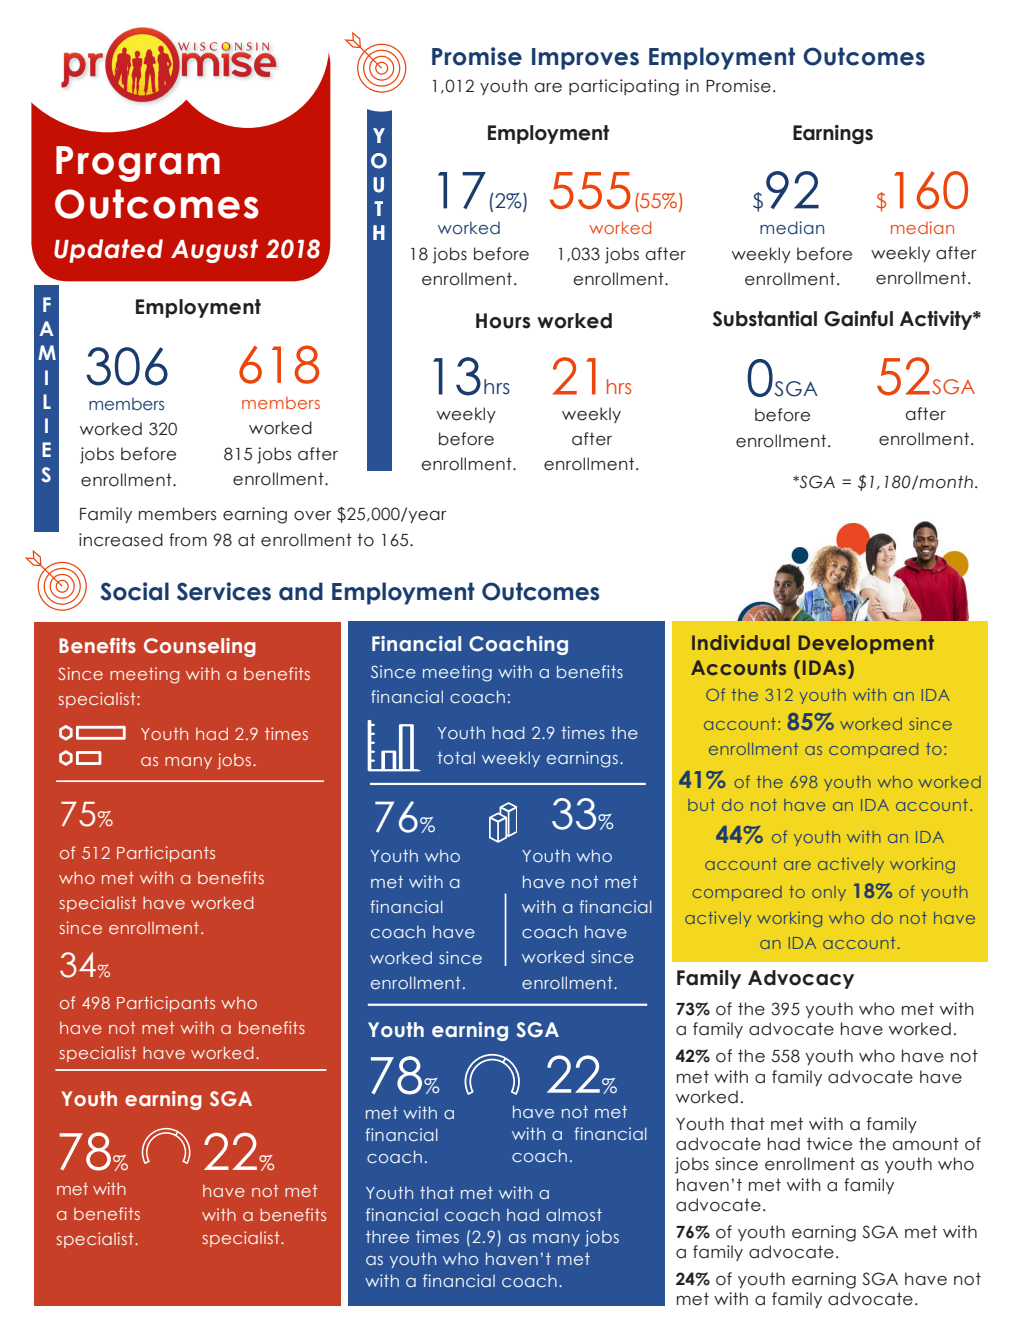 Image resolution: width=1033 pixels, height=1336 pixels. What do you see at coordinates (138, 164) in the screenshot?
I see `Program` at bounding box center [138, 164].
